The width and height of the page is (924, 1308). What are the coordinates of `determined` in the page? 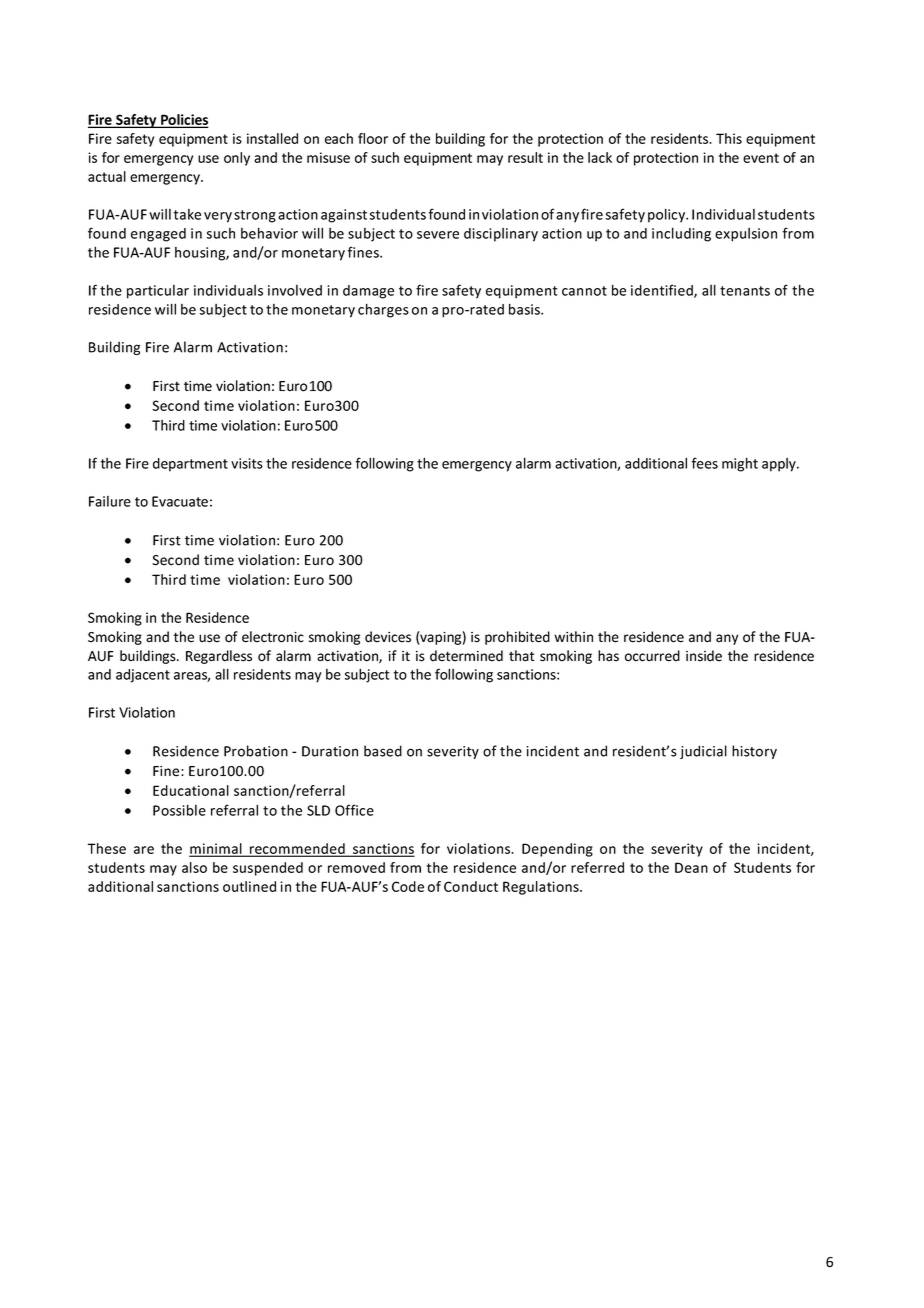 It's located at (466, 656).
